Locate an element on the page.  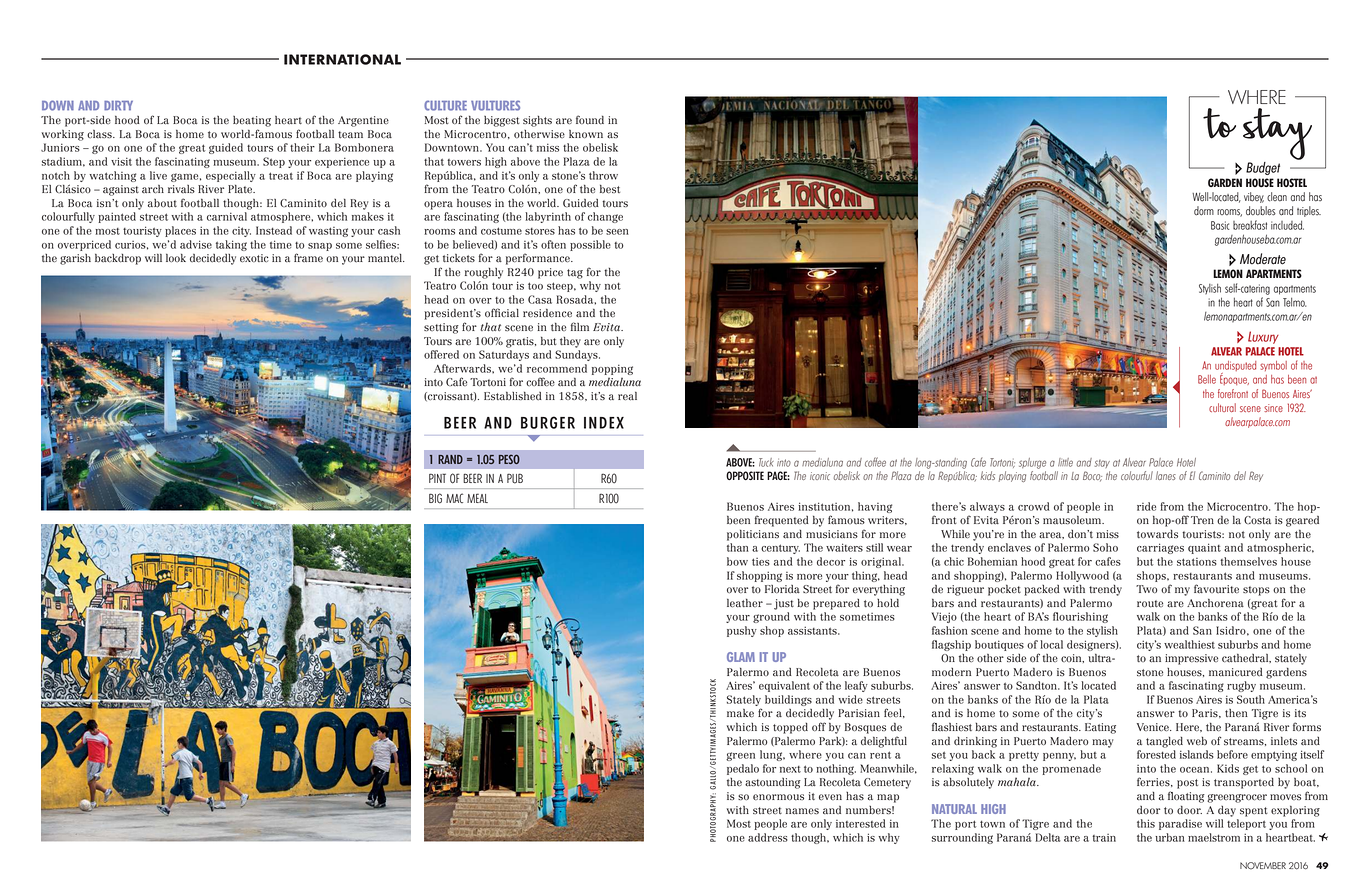
DIRTY is located at coordinates (118, 106).
